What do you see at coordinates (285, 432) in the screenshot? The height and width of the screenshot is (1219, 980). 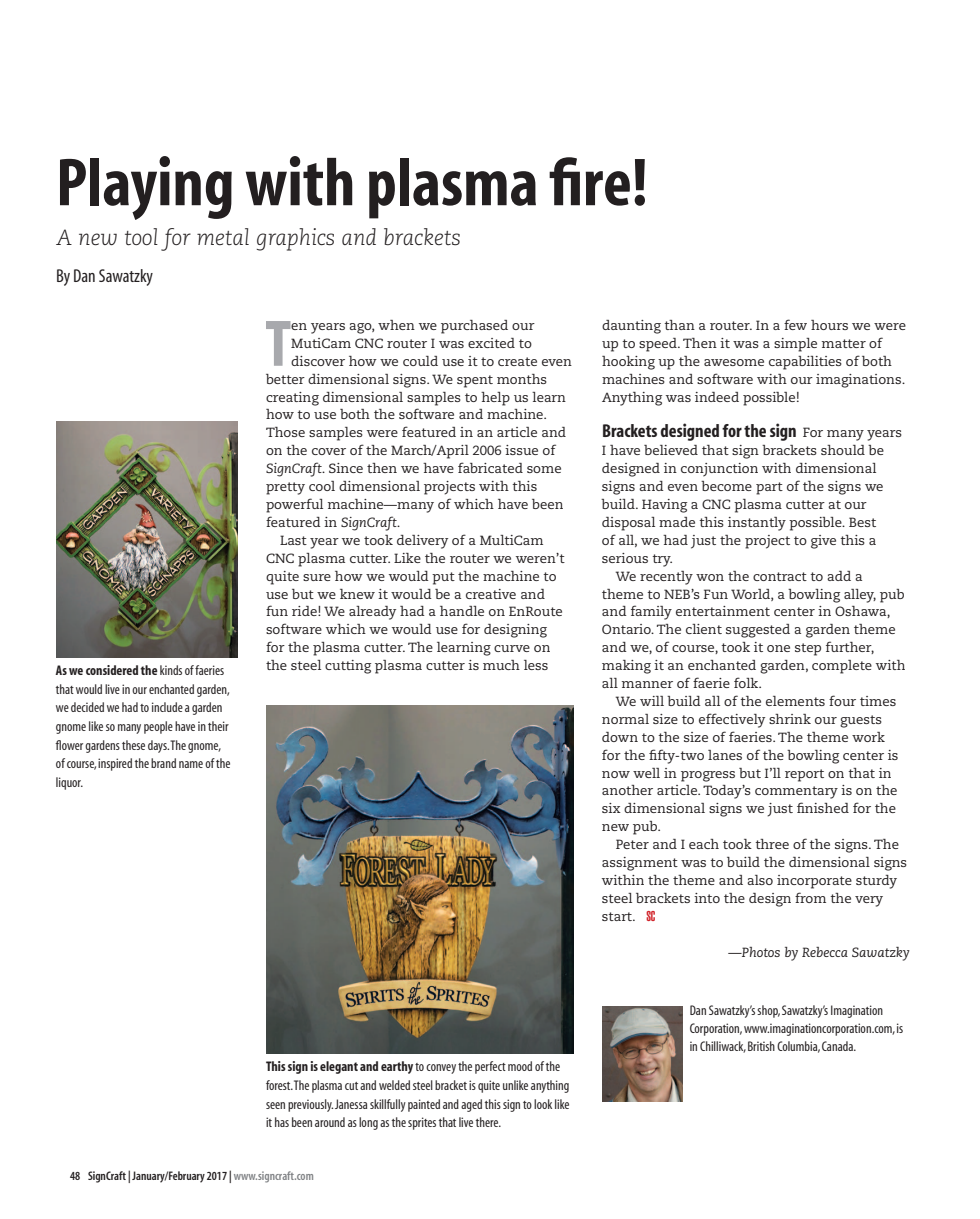 I see `Those` at bounding box center [285, 432].
